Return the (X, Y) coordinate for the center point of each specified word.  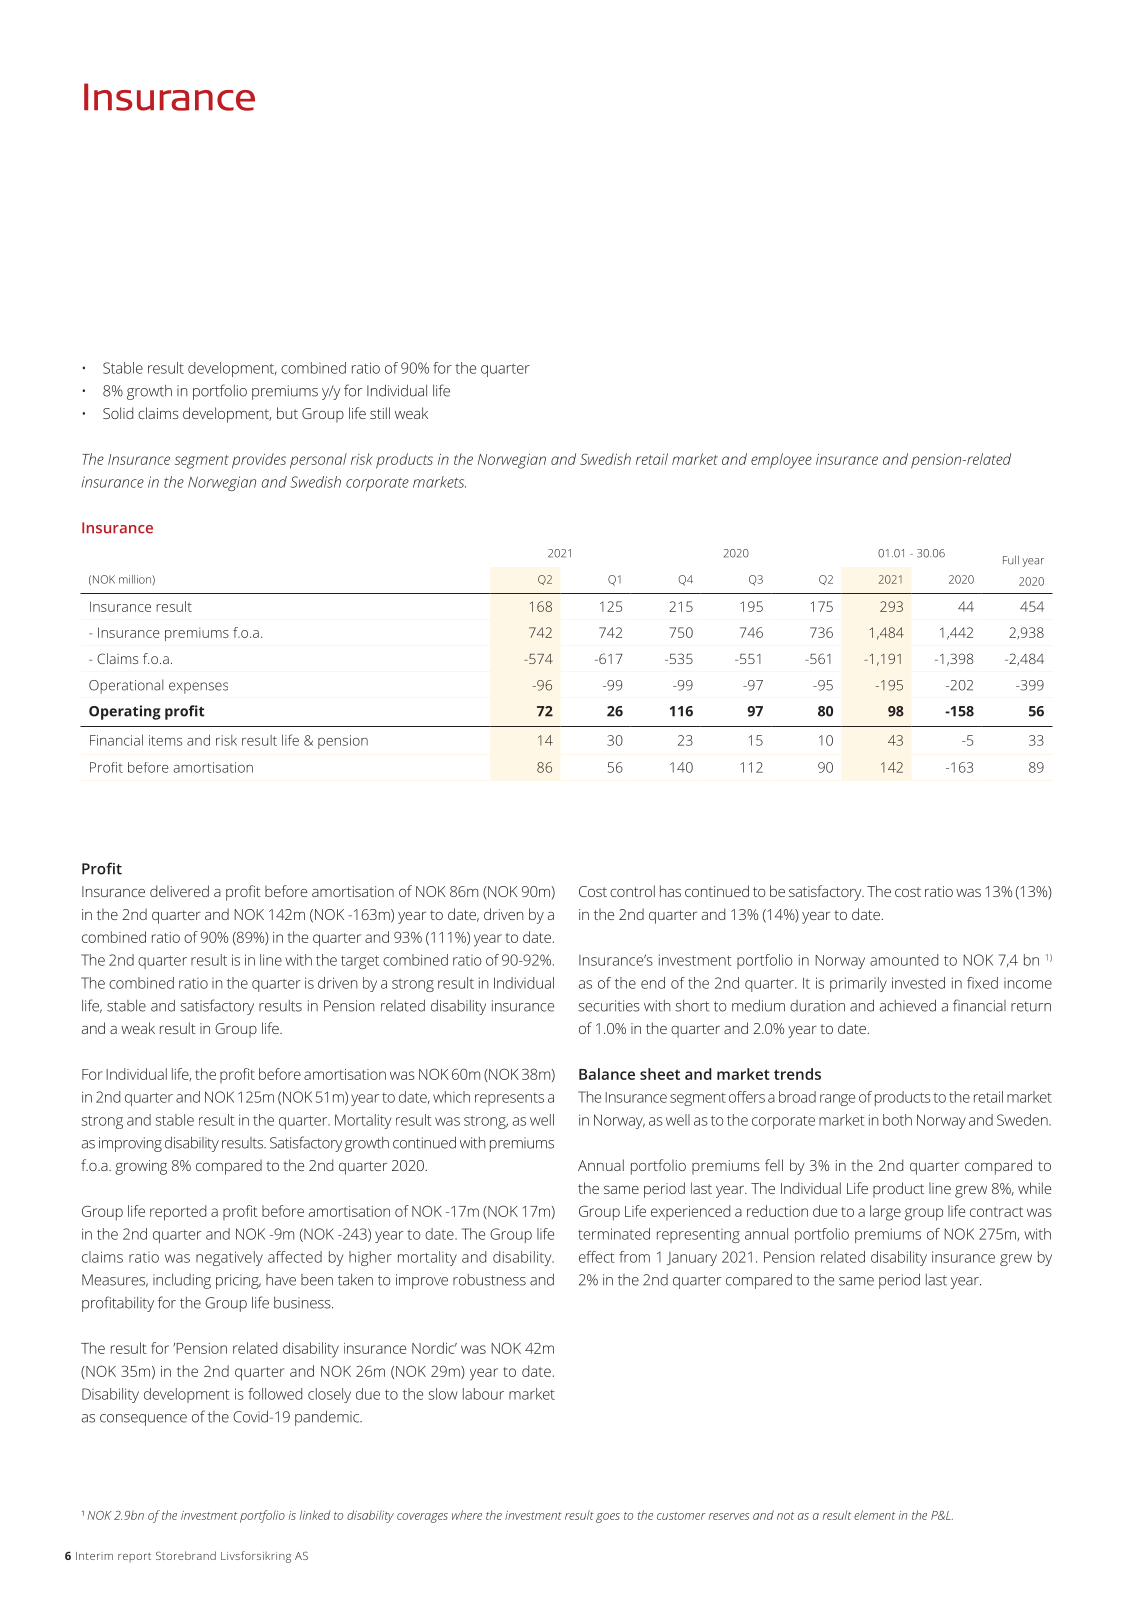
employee (781, 461)
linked (315, 1515)
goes (608, 1518)
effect (597, 1257)
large (885, 1213)
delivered (179, 891)
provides (259, 461)
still (380, 413)
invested (918, 983)
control (632, 891)
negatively (229, 1258)
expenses (198, 688)
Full (1011, 560)
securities (609, 1006)
